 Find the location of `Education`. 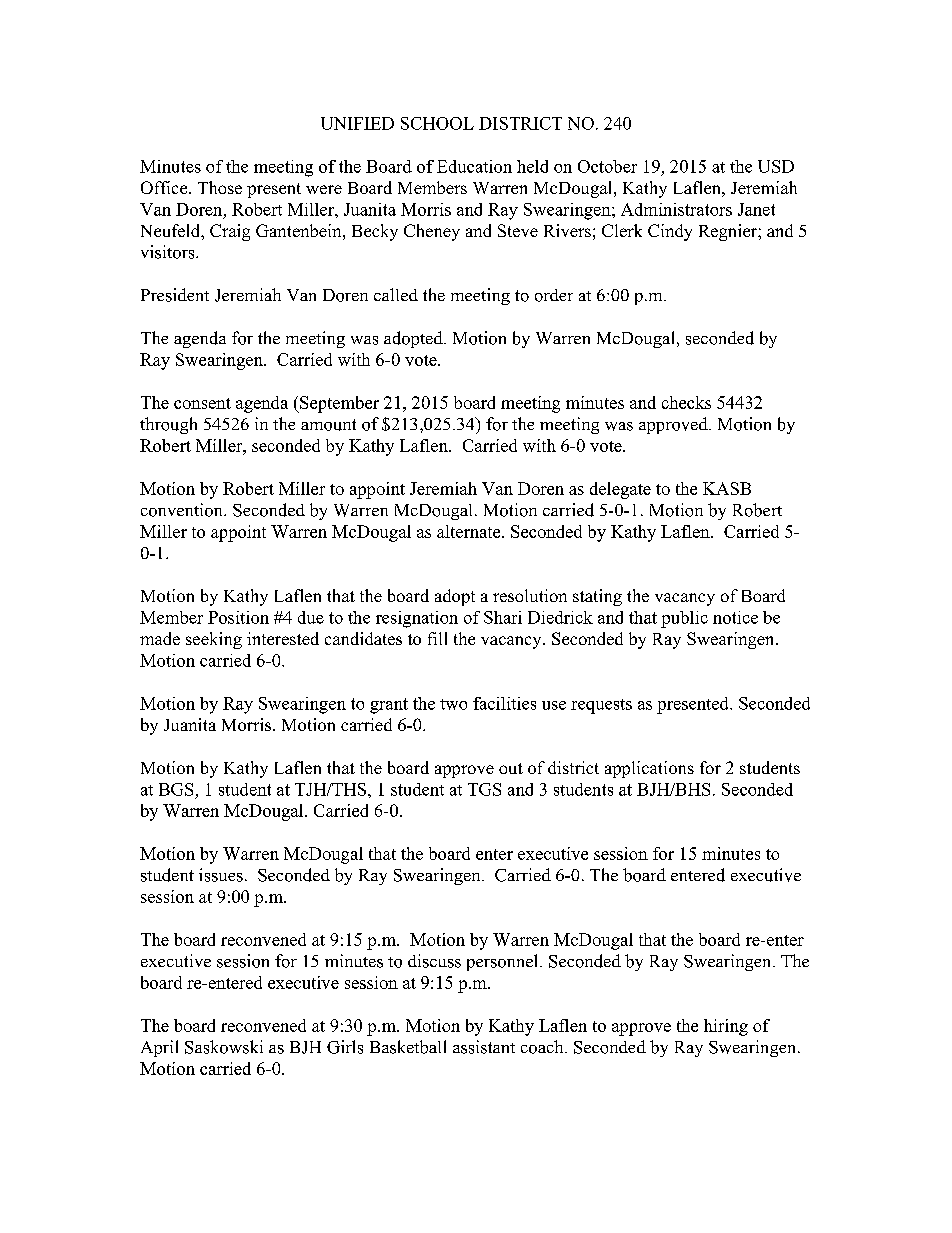

Education is located at coordinates (474, 166).
